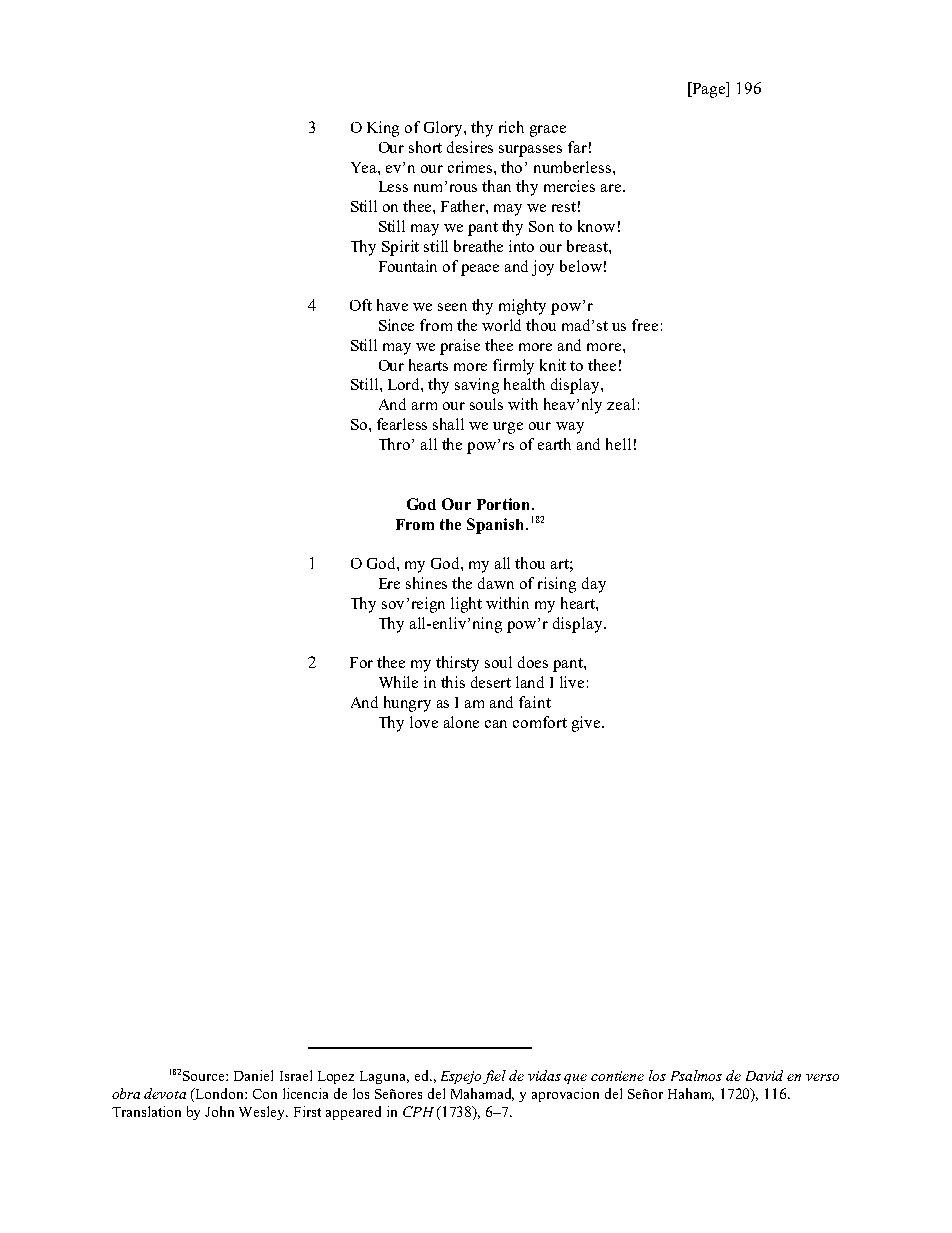  I want to click on David, so click(764, 1075).
